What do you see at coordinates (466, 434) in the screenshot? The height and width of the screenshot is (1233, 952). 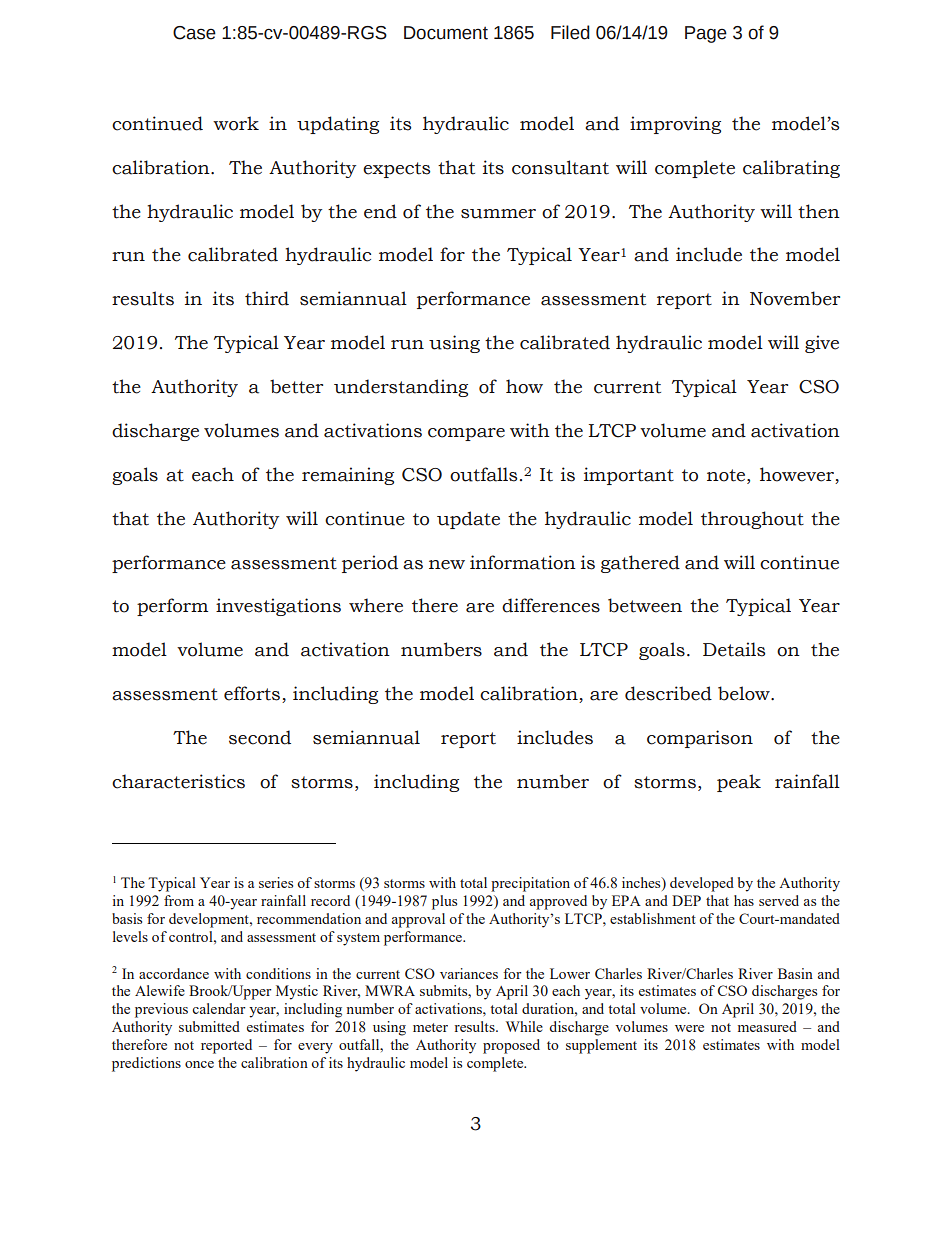 I see `compare` at bounding box center [466, 434].
